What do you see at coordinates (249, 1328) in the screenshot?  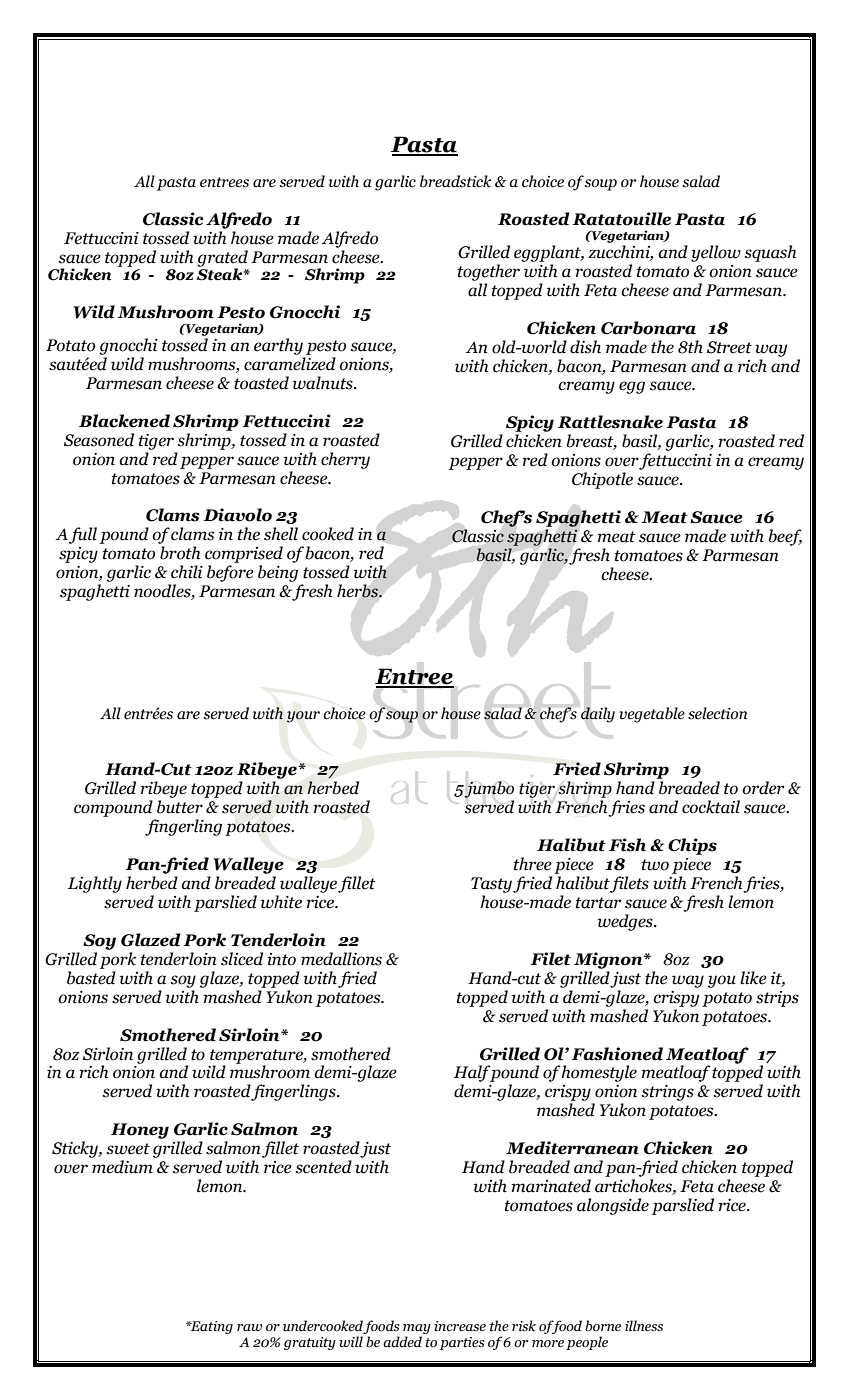 I see `raw` at bounding box center [249, 1328].
